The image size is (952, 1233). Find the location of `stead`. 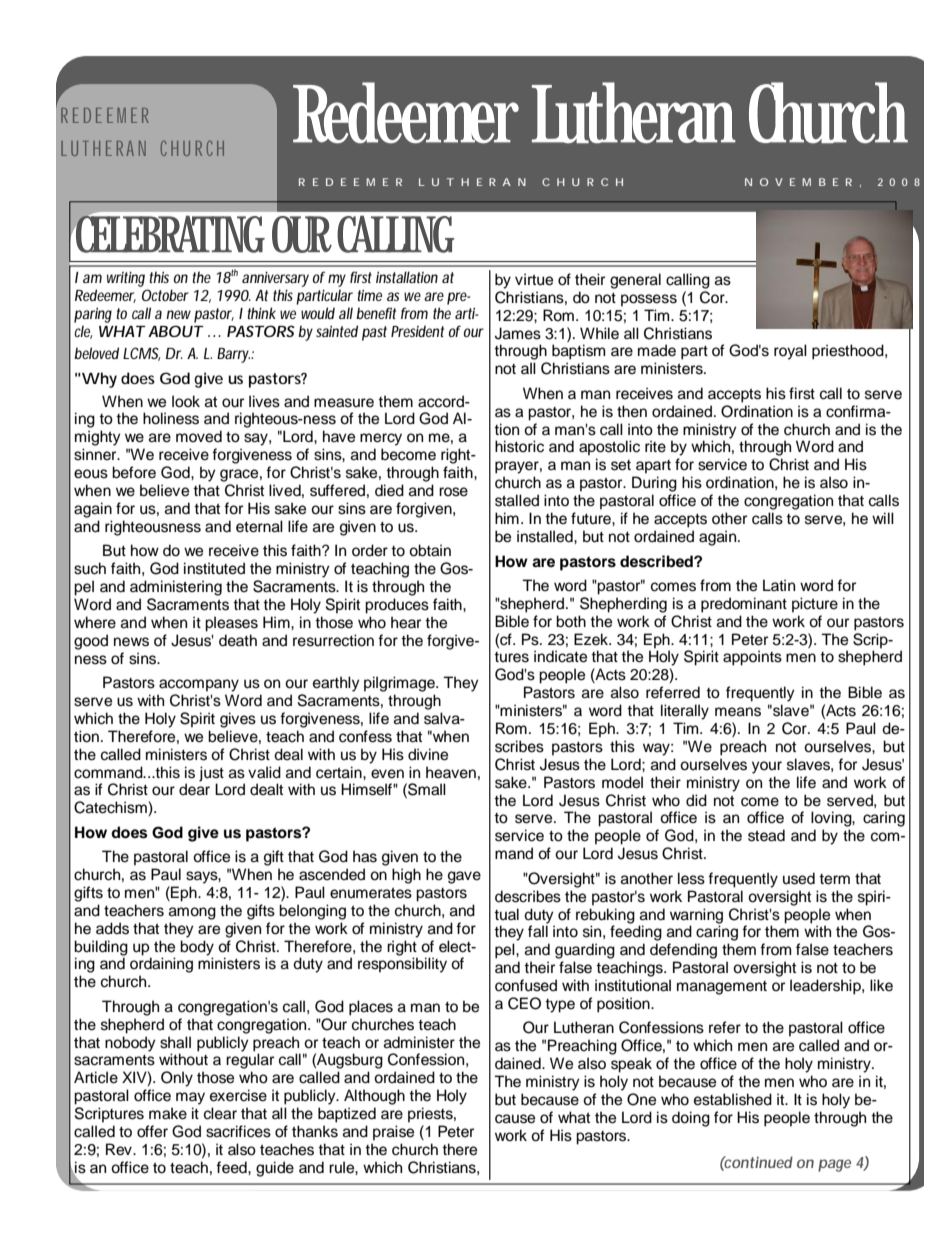

stead is located at coordinates (766, 835).
